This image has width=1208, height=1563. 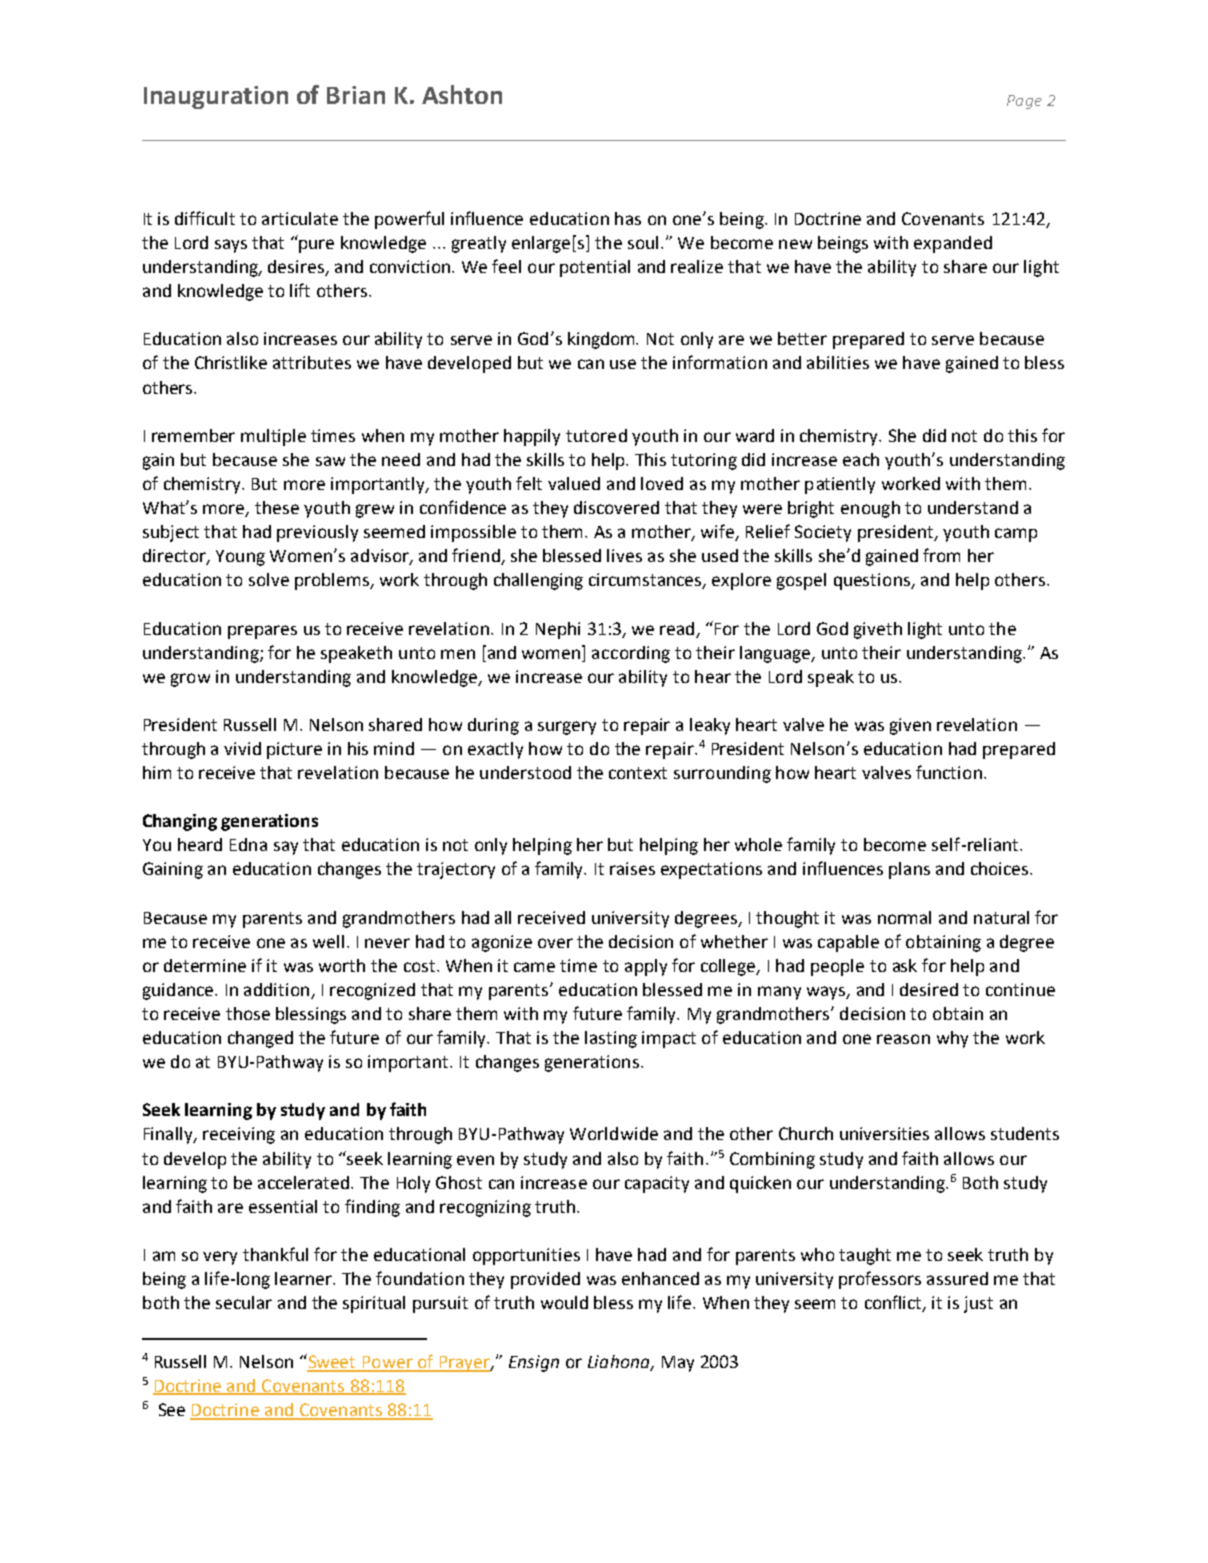 I want to click on reason, so click(x=903, y=1039).
